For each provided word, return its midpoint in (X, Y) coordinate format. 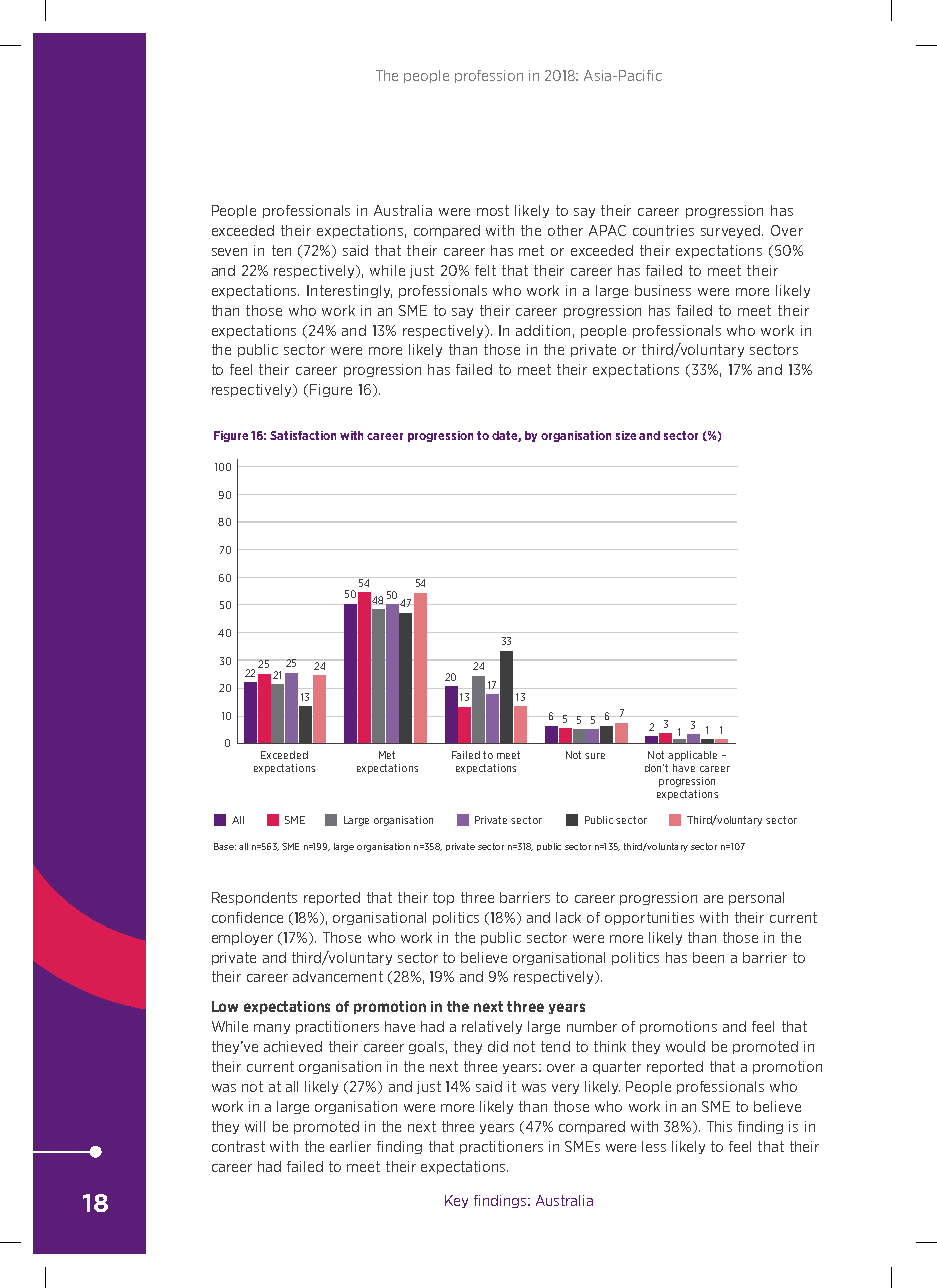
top (443, 898)
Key (456, 1201)
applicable (692, 756)
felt (485, 270)
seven (229, 252)
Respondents (254, 898)
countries (663, 230)
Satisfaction (303, 435)
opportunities (649, 918)
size (626, 435)
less (654, 1146)
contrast (238, 1146)
